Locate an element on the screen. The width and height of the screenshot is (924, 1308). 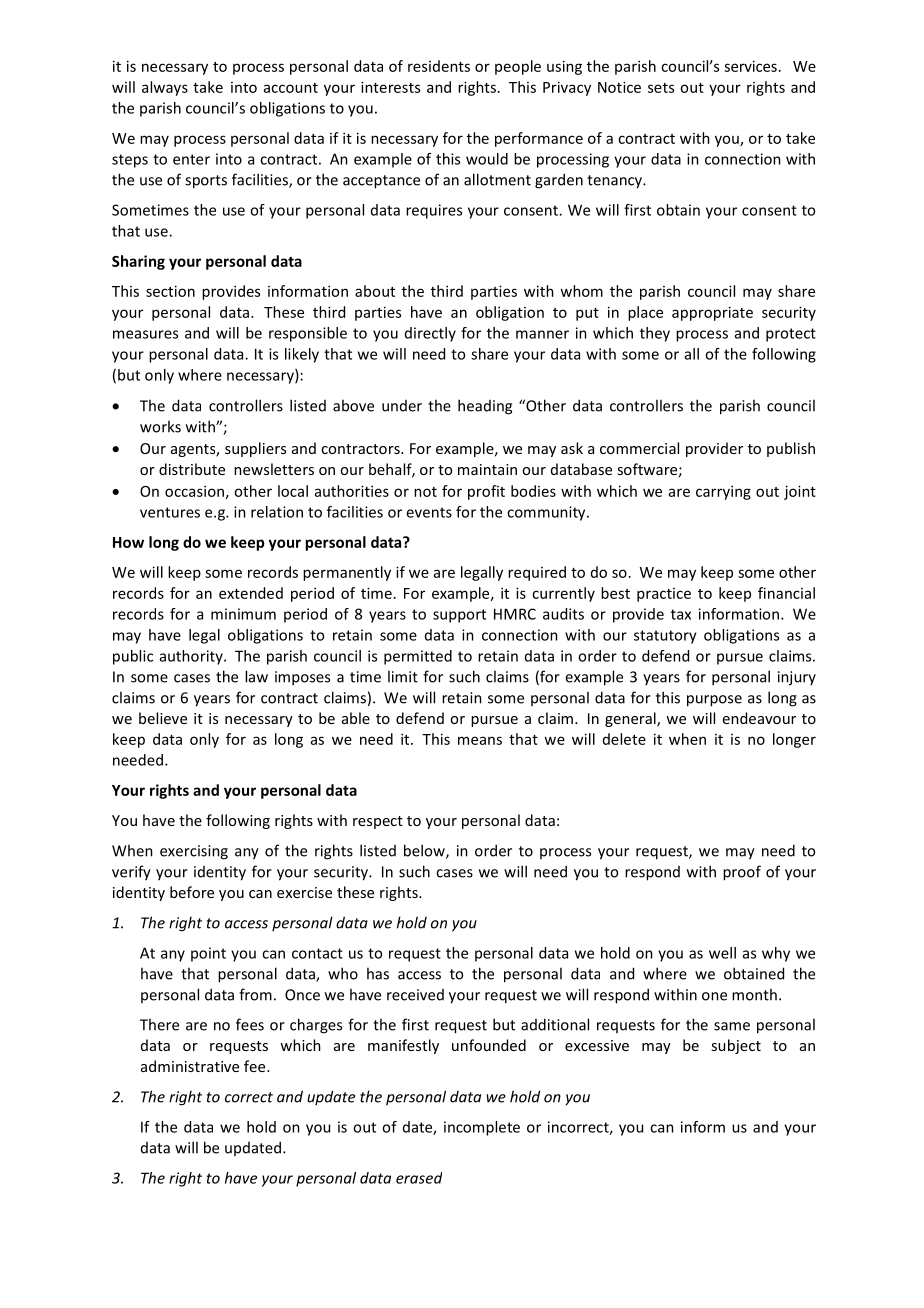
residents is located at coordinates (439, 66).
